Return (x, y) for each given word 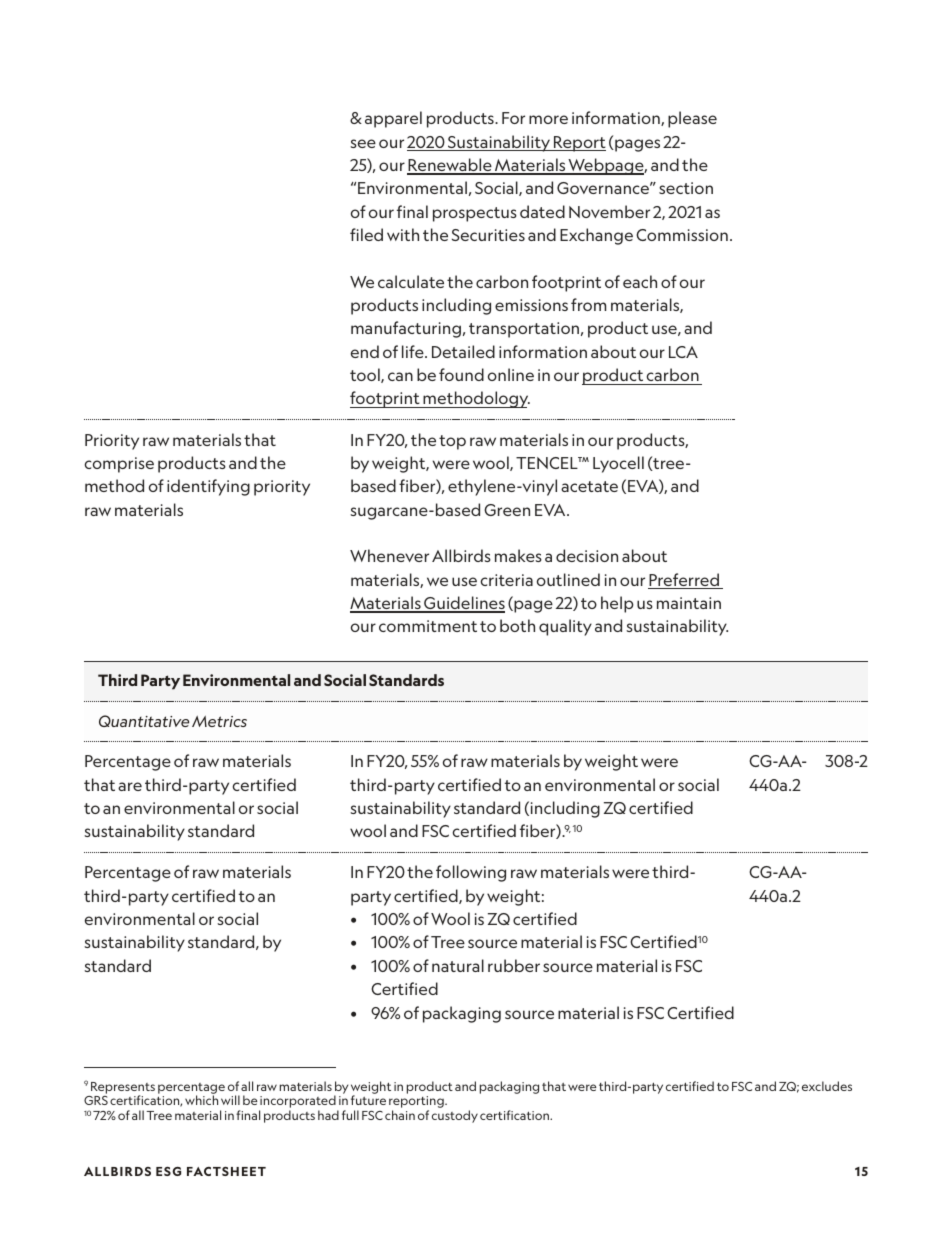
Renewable (450, 166)
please (692, 119)
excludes (827, 1086)
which (201, 1100)
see (363, 143)
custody (455, 1116)
